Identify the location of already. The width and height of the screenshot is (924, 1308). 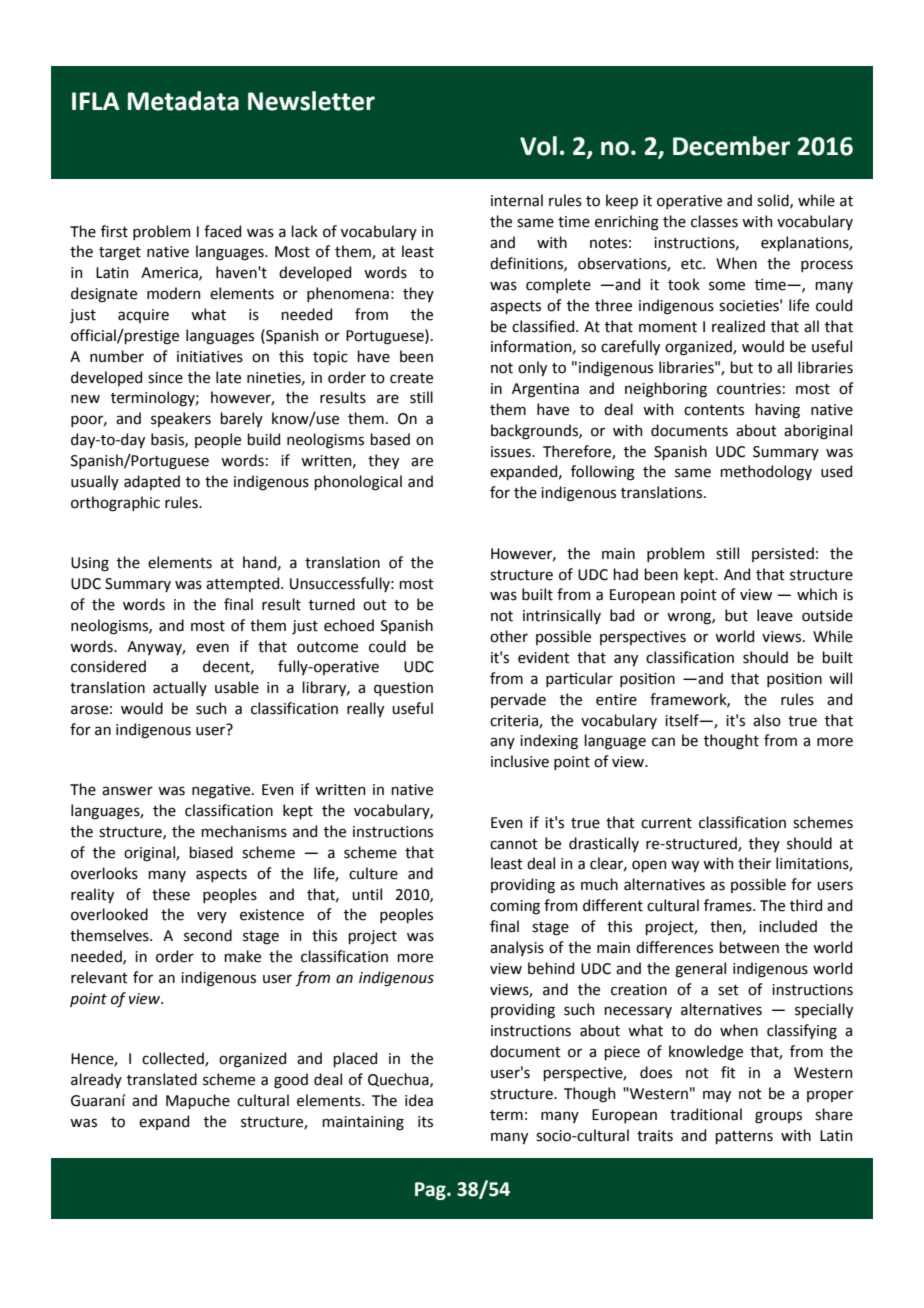
(96, 1080).
